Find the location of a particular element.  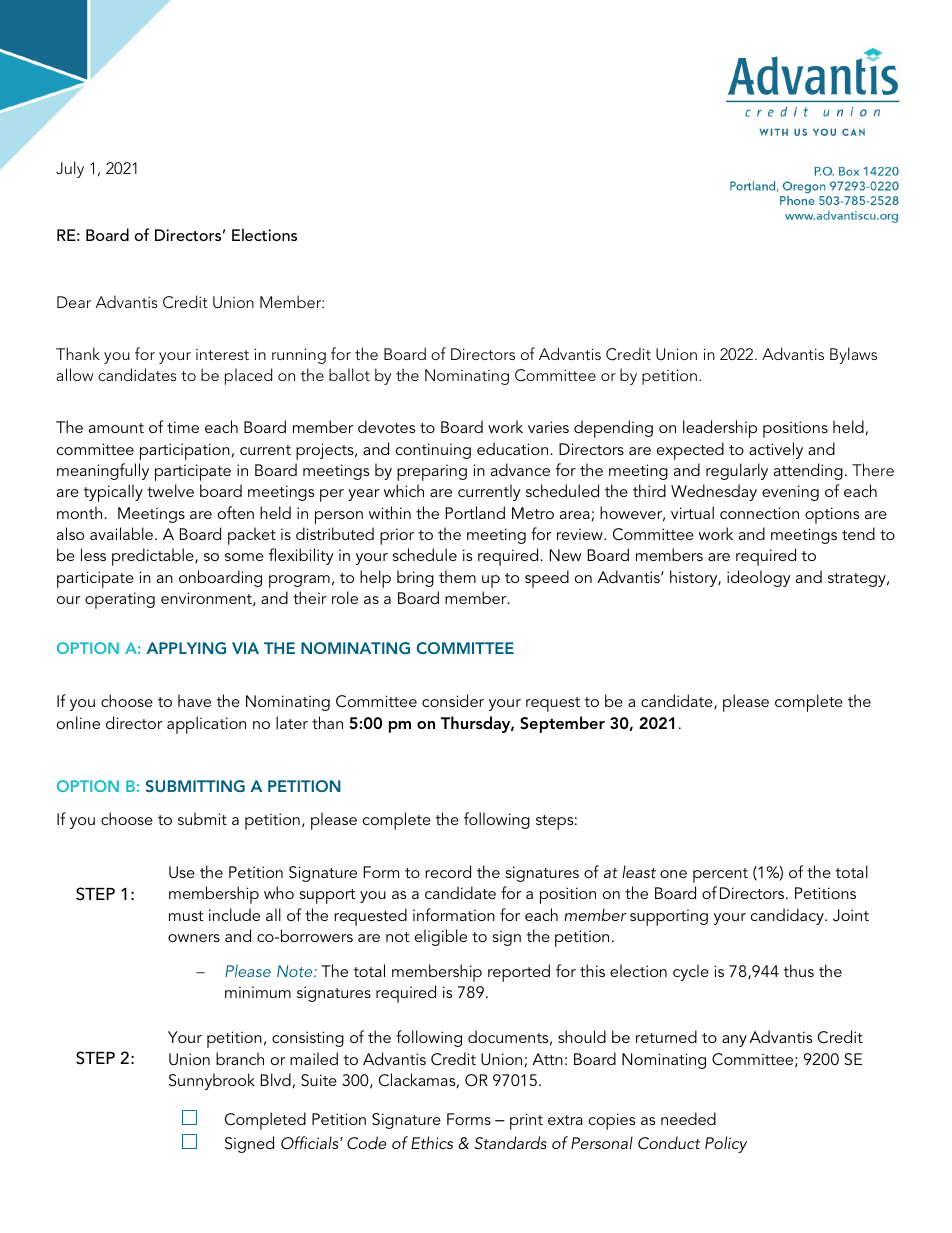

running is located at coordinates (299, 356).
